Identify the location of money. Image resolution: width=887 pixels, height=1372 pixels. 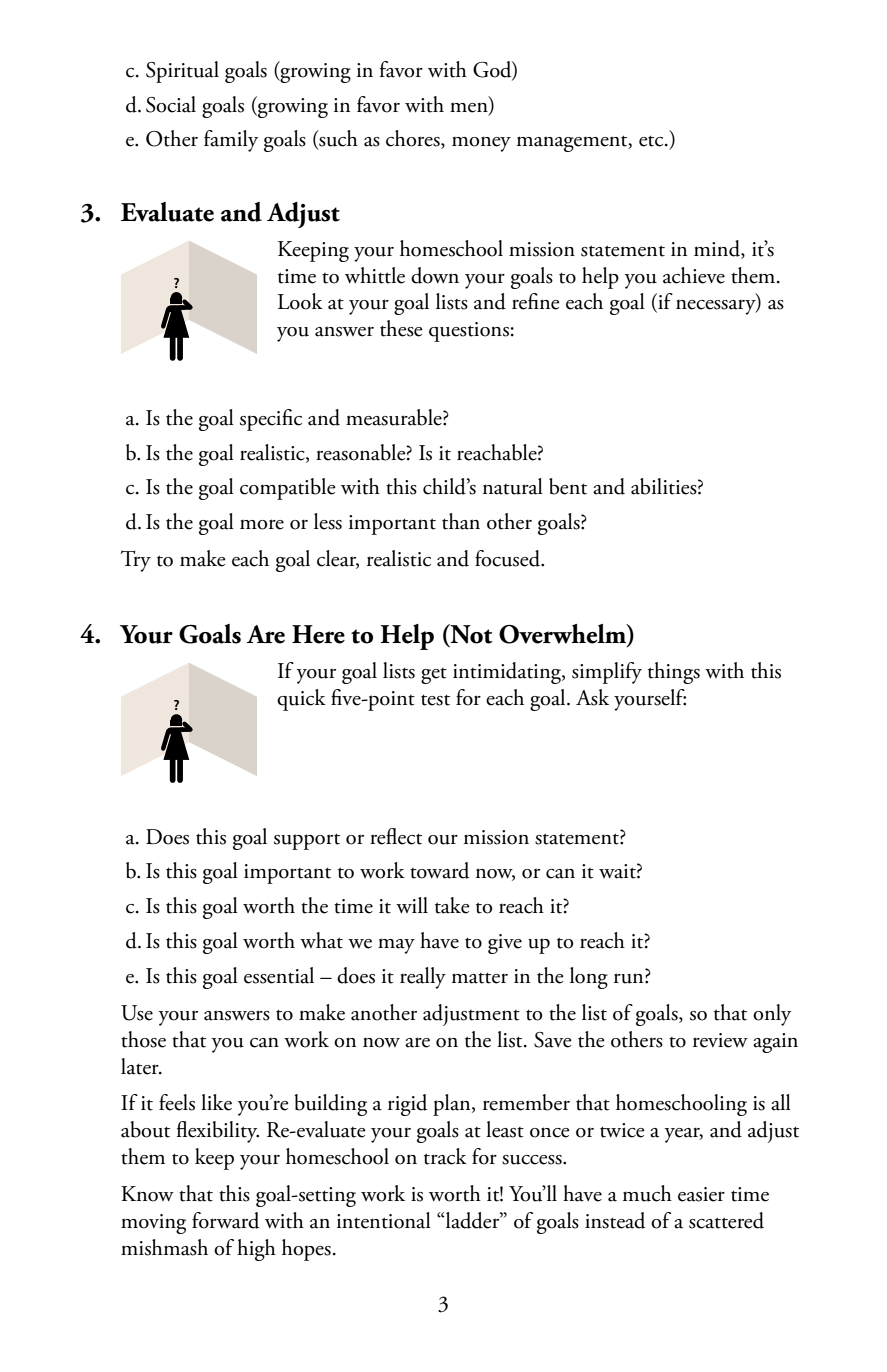
(481, 144).
